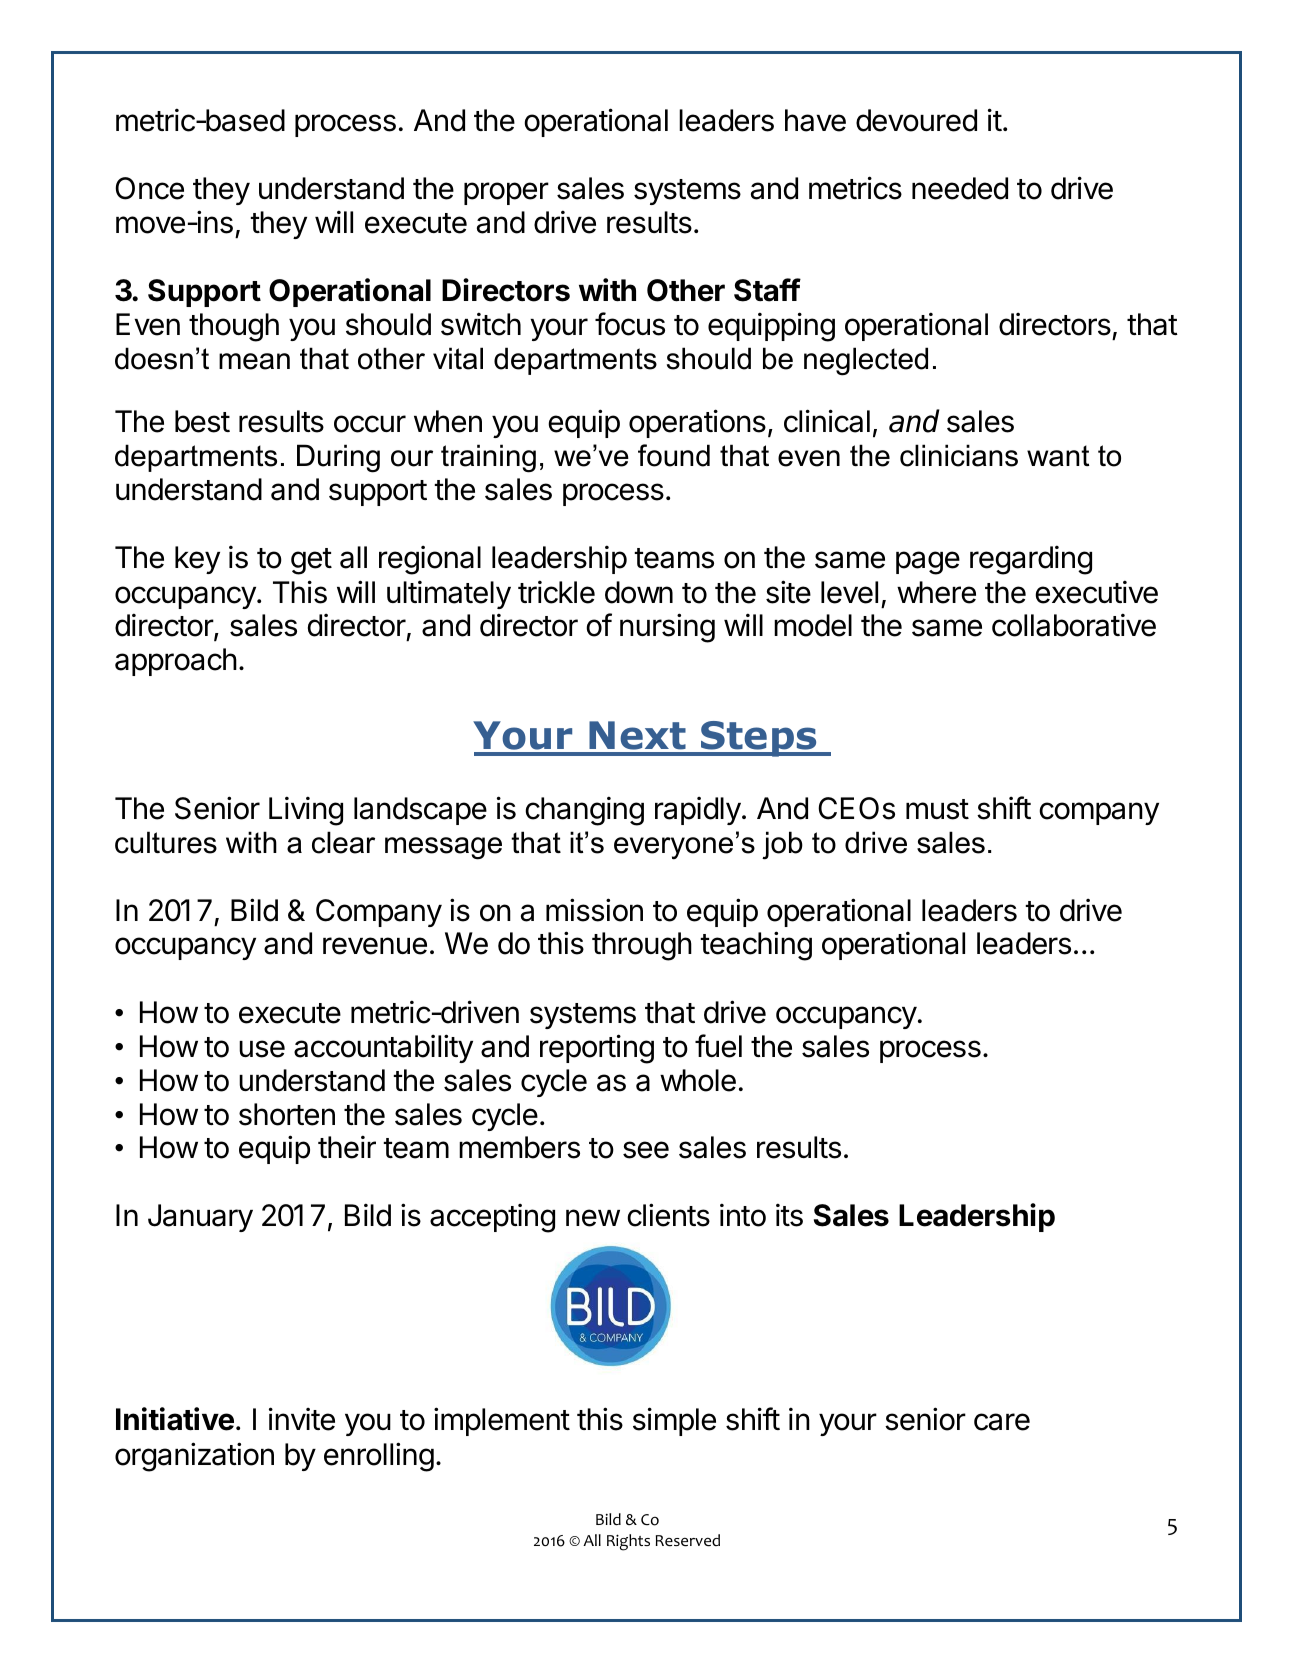 The image size is (1292, 1672). Describe the element at coordinates (584, 811) in the screenshot. I see `changing` at that location.
